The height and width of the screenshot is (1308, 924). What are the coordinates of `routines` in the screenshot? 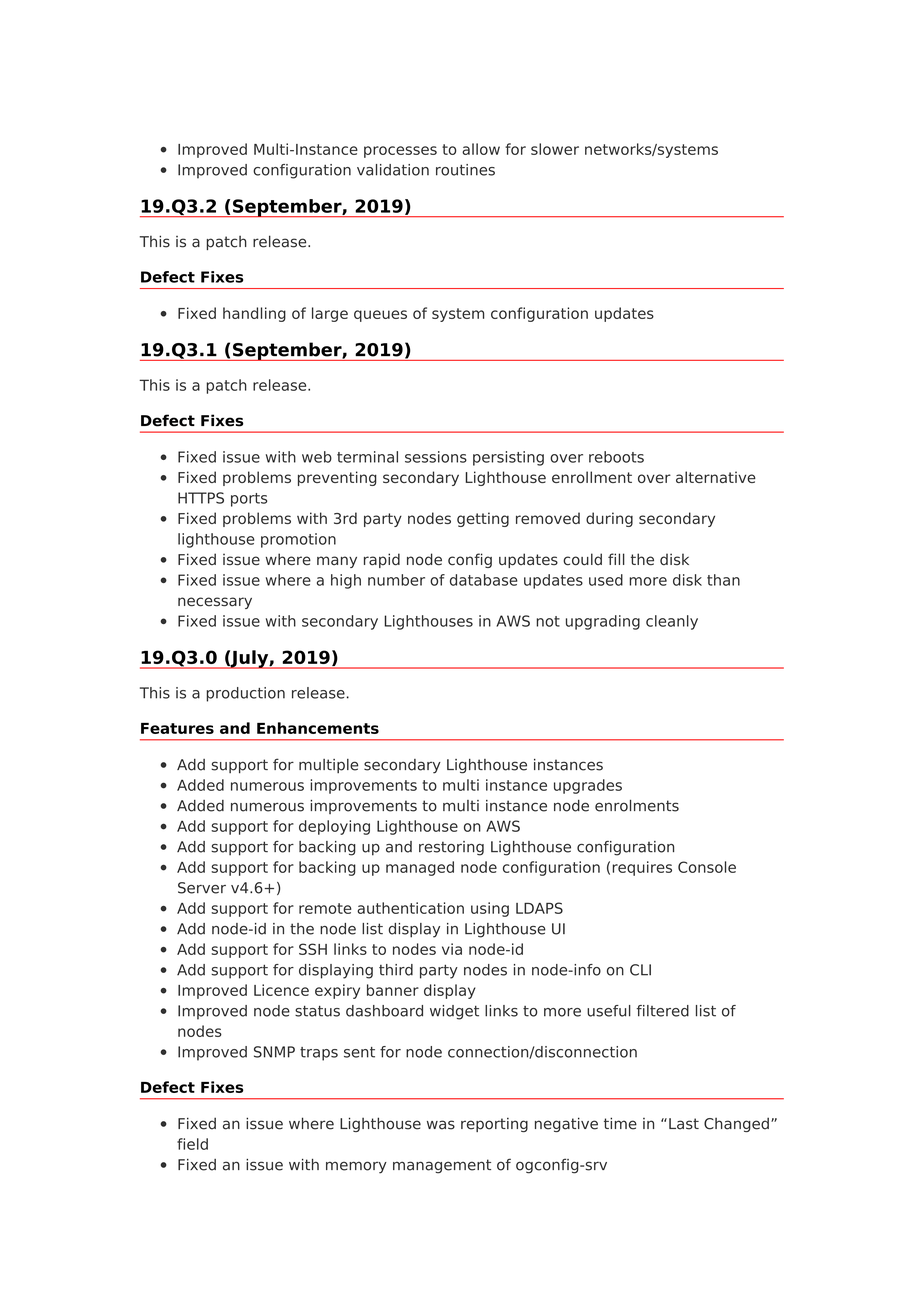 It's located at (465, 170).
